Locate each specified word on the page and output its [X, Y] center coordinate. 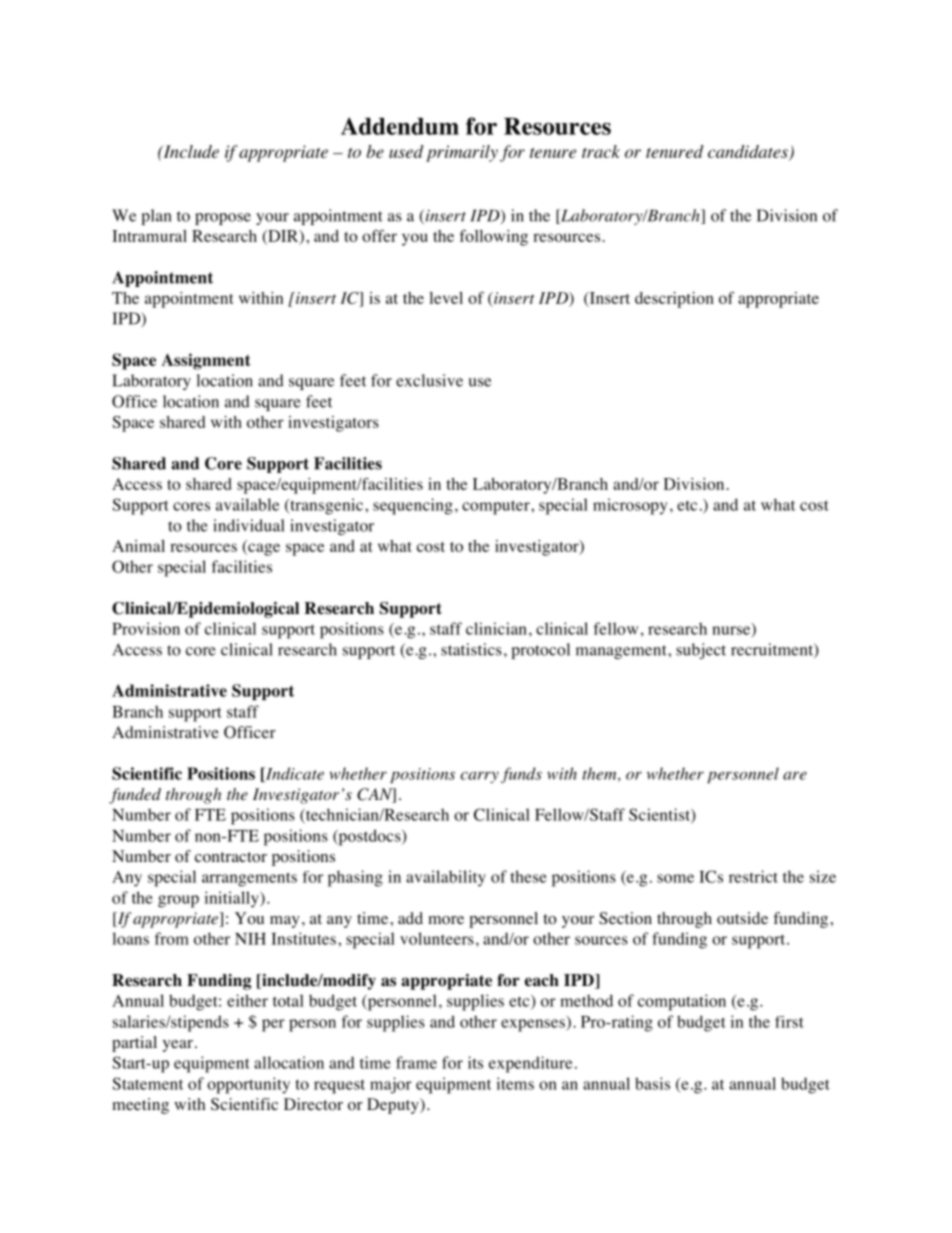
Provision [146, 628]
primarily [462, 153]
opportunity [248, 1085]
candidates [749, 152]
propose [223, 219]
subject [701, 651]
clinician [496, 628]
